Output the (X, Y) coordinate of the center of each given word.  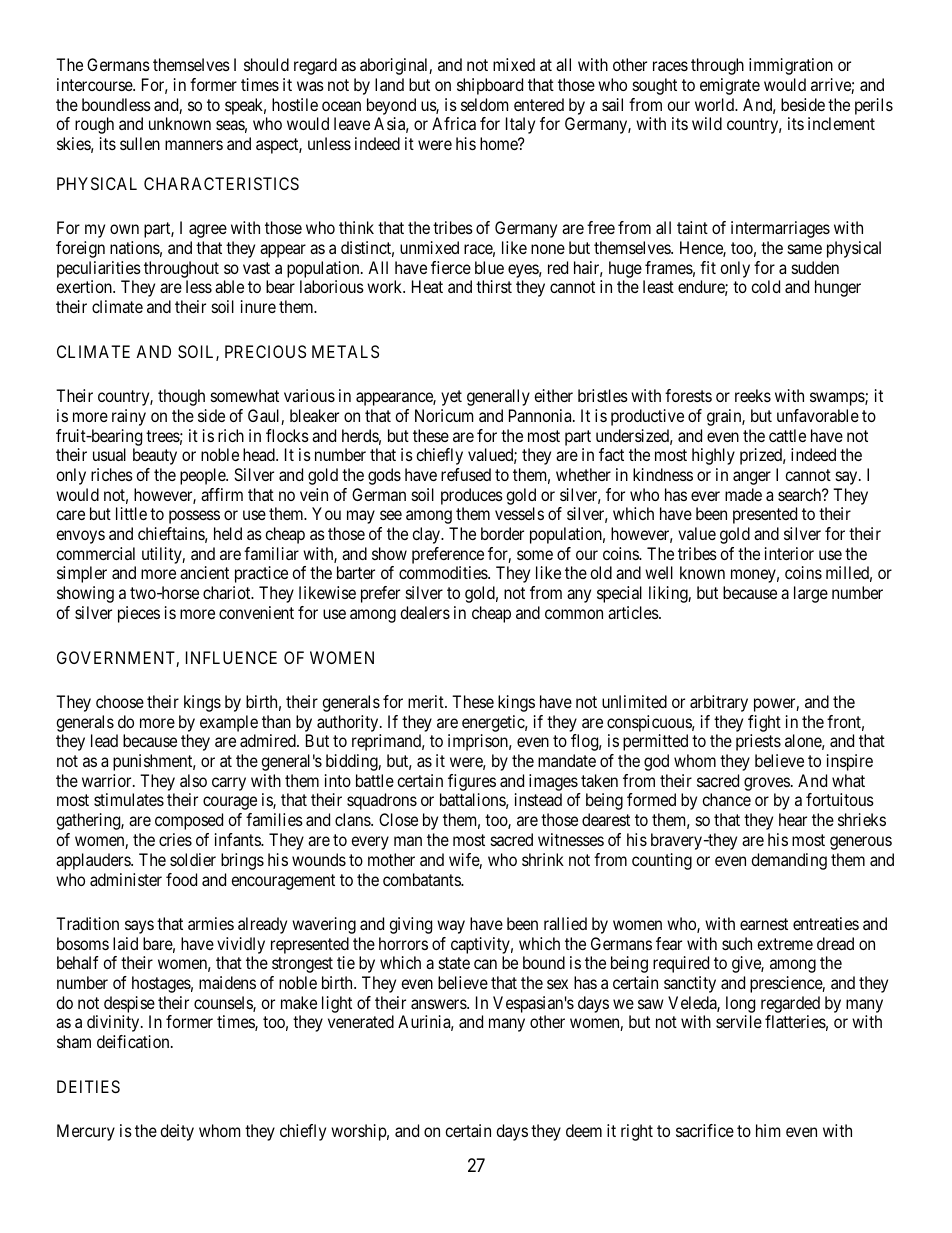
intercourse (95, 84)
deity (177, 1132)
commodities (444, 572)
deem (584, 1130)
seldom (484, 104)
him (768, 1130)
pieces (139, 614)
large (811, 594)
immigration (791, 66)
